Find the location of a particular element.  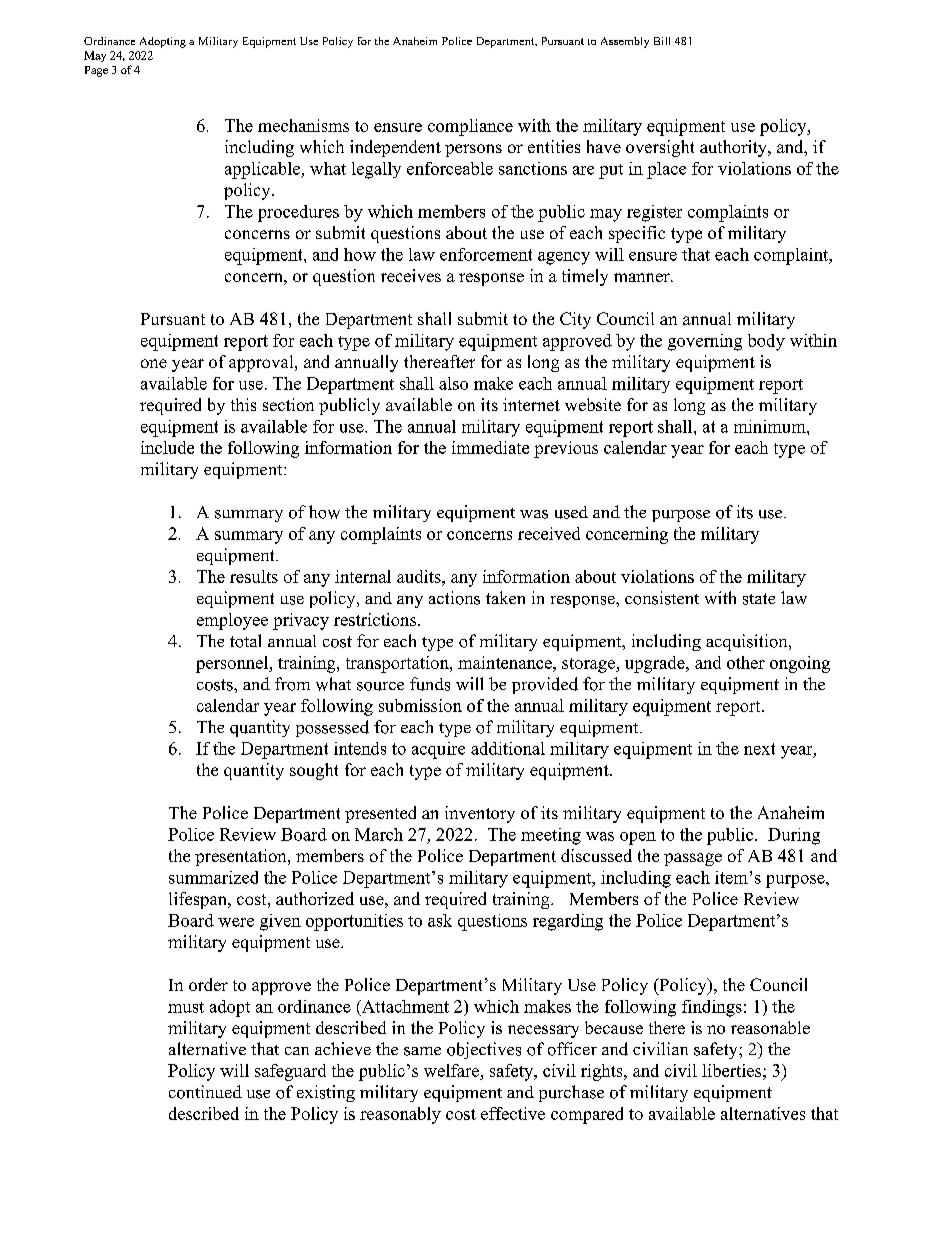

inventory is located at coordinates (480, 814).
